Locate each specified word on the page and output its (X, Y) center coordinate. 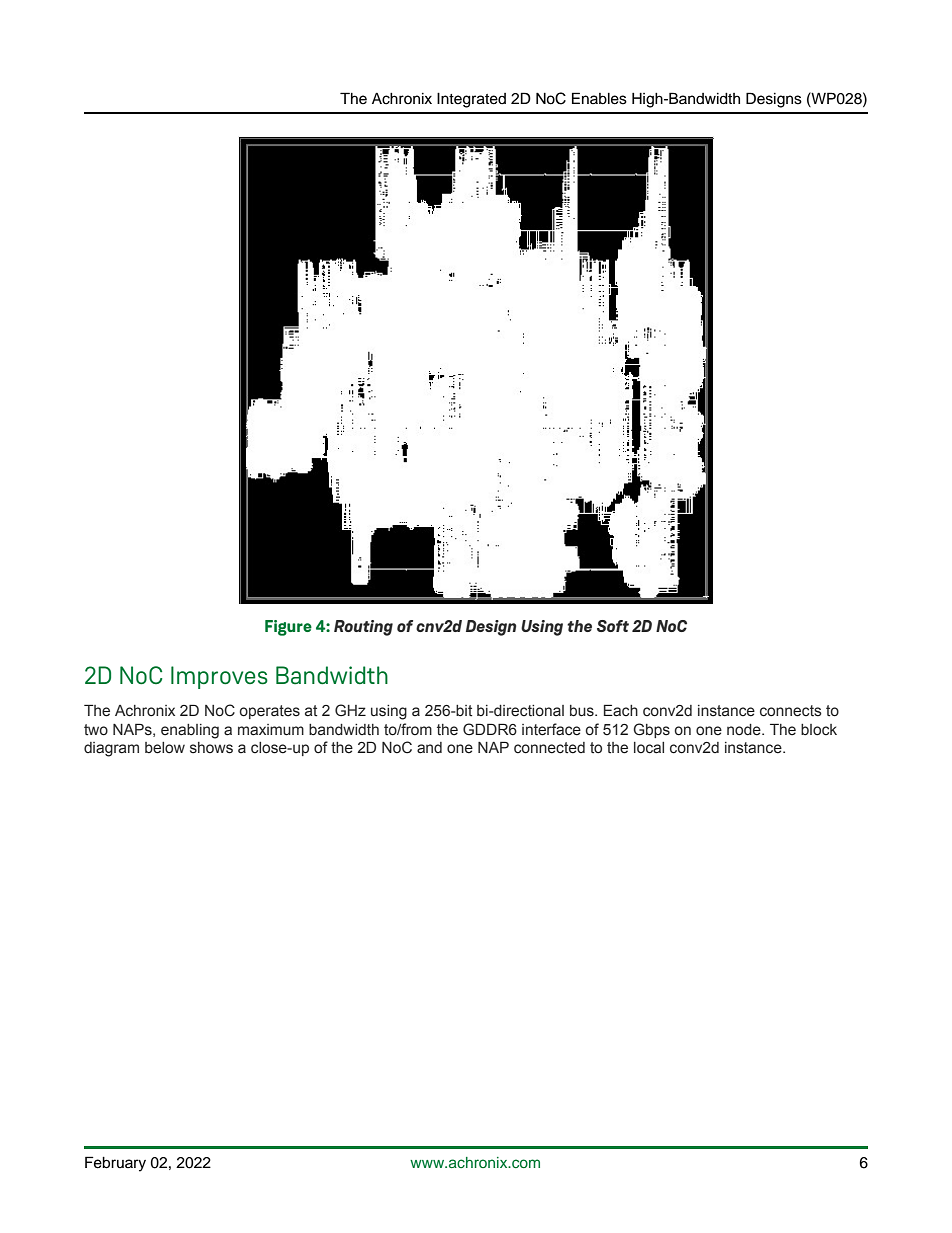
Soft (613, 626)
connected (549, 748)
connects (791, 711)
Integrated (471, 100)
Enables (599, 98)
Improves (219, 677)
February (115, 1164)
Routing (363, 628)
